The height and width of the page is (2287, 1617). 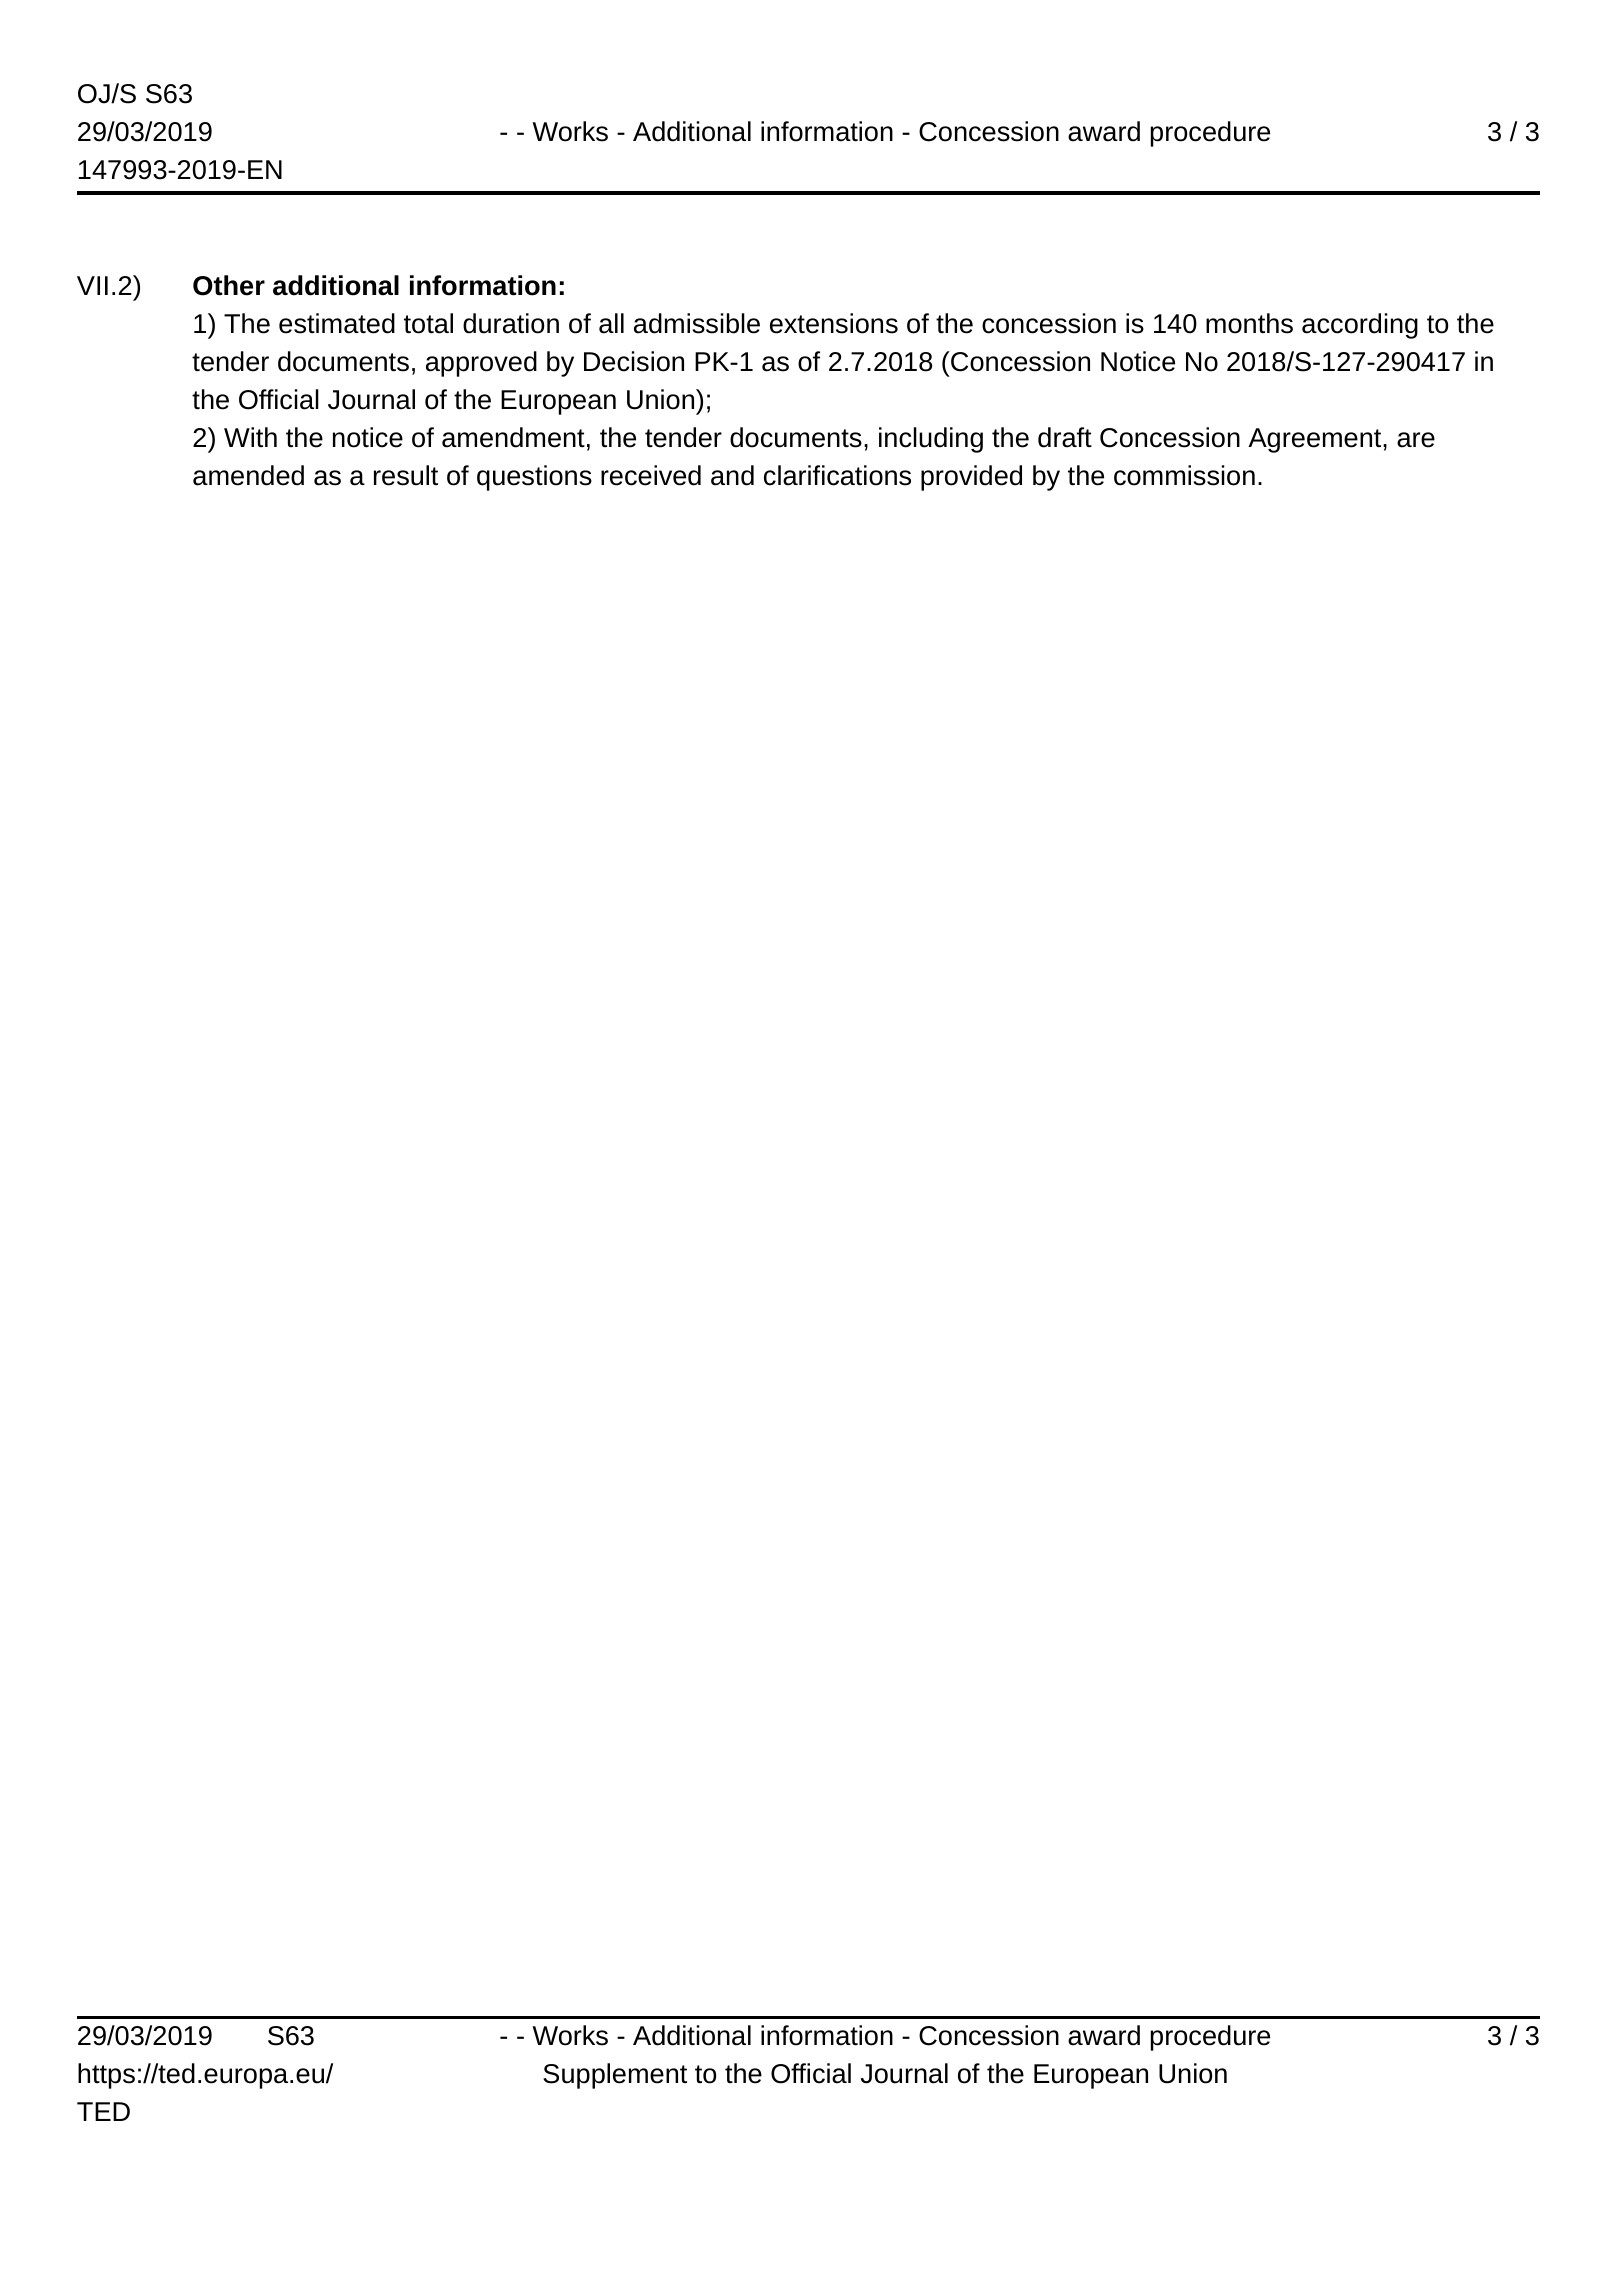 What do you see at coordinates (651, 475) in the page?
I see `received` at bounding box center [651, 475].
